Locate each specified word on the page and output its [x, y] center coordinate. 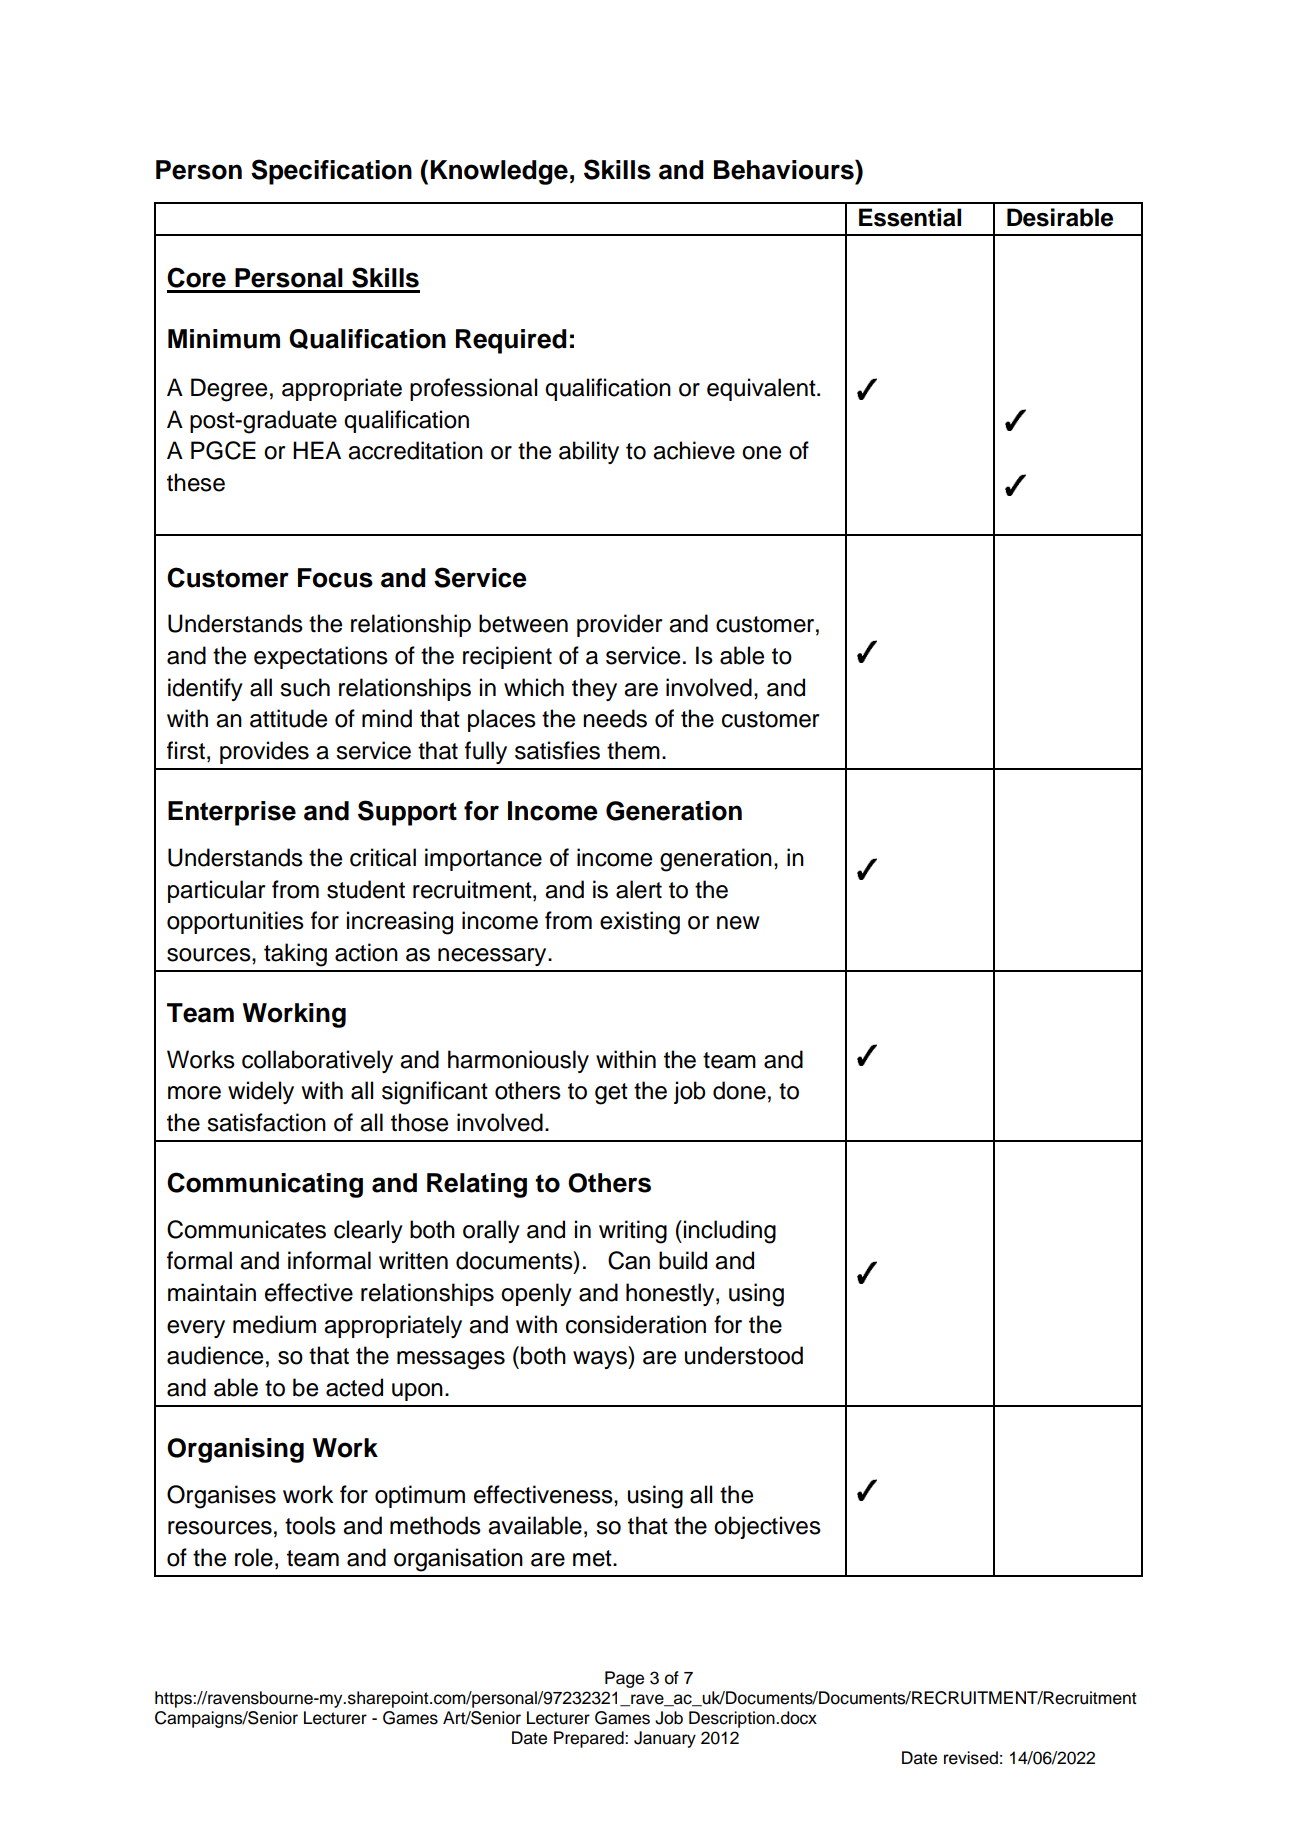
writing [633, 1232]
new [738, 923]
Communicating [265, 1185]
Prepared [590, 1739]
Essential [910, 217]
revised [971, 1758]
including [730, 1232]
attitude [288, 718]
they [594, 689]
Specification [331, 172]
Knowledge [499, 172]
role [254, 1557]
